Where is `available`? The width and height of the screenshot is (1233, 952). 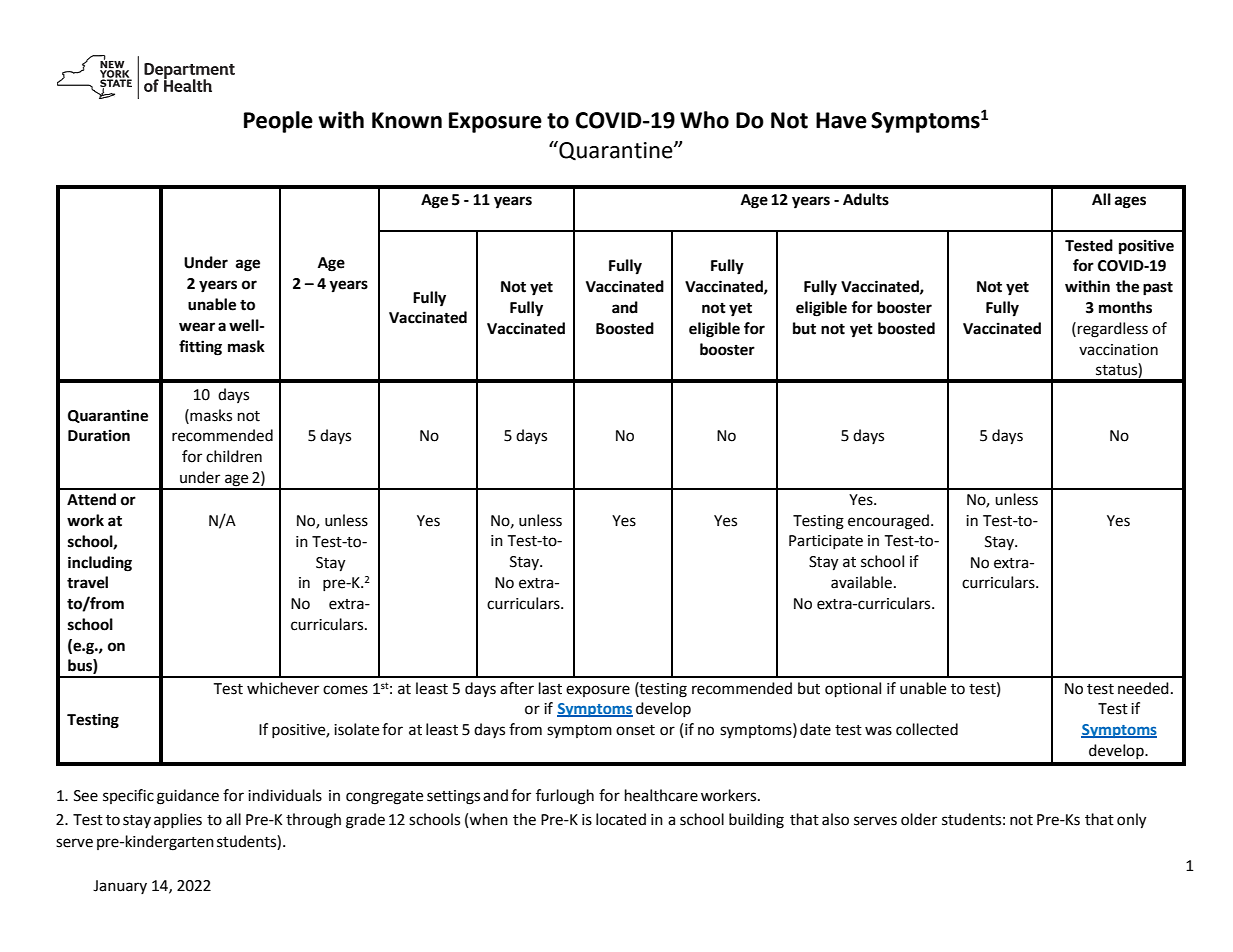
available is located at coordinates (861, 582).
